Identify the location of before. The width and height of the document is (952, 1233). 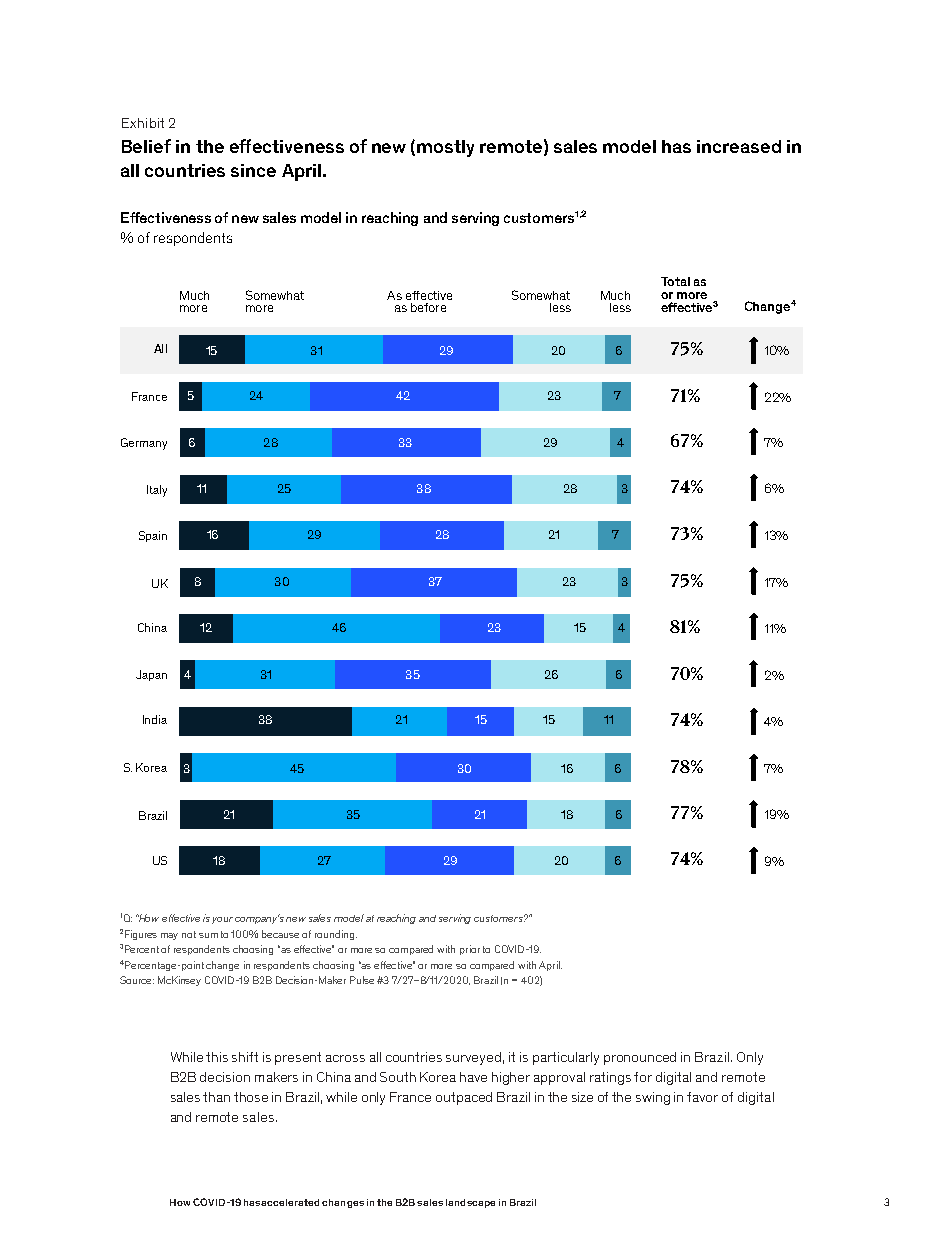
(428, 307).
